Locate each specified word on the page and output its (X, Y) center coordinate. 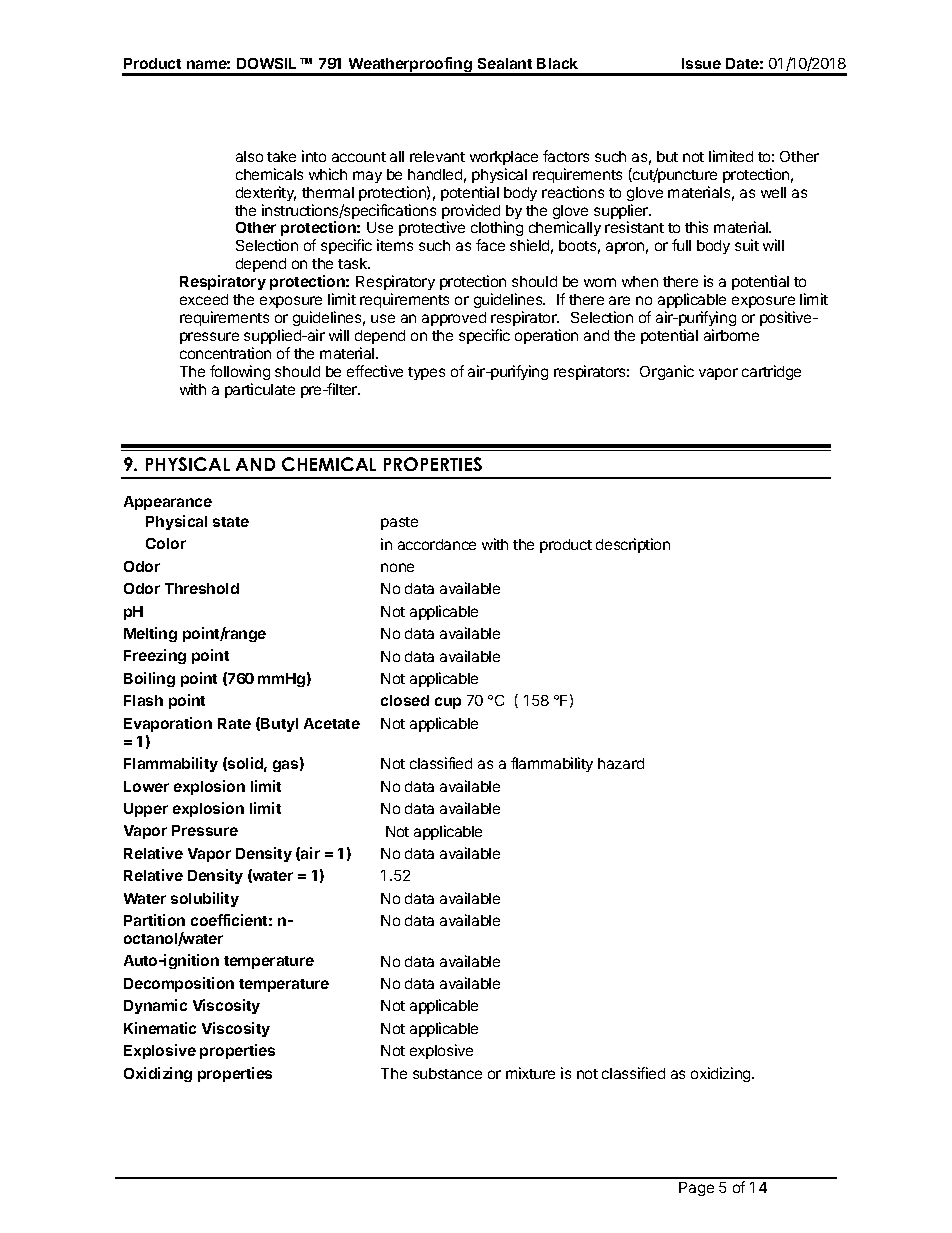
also (249, 156)
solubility (205, 899)
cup (448, 703)
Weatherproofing (410, 66)
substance (447, 1073)
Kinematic (160, 1028)
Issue (701, 63)
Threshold (202, 588)
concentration (225, 353)
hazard (621, 763)
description (633, 545)
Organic (667, 372)
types (426, 373)
